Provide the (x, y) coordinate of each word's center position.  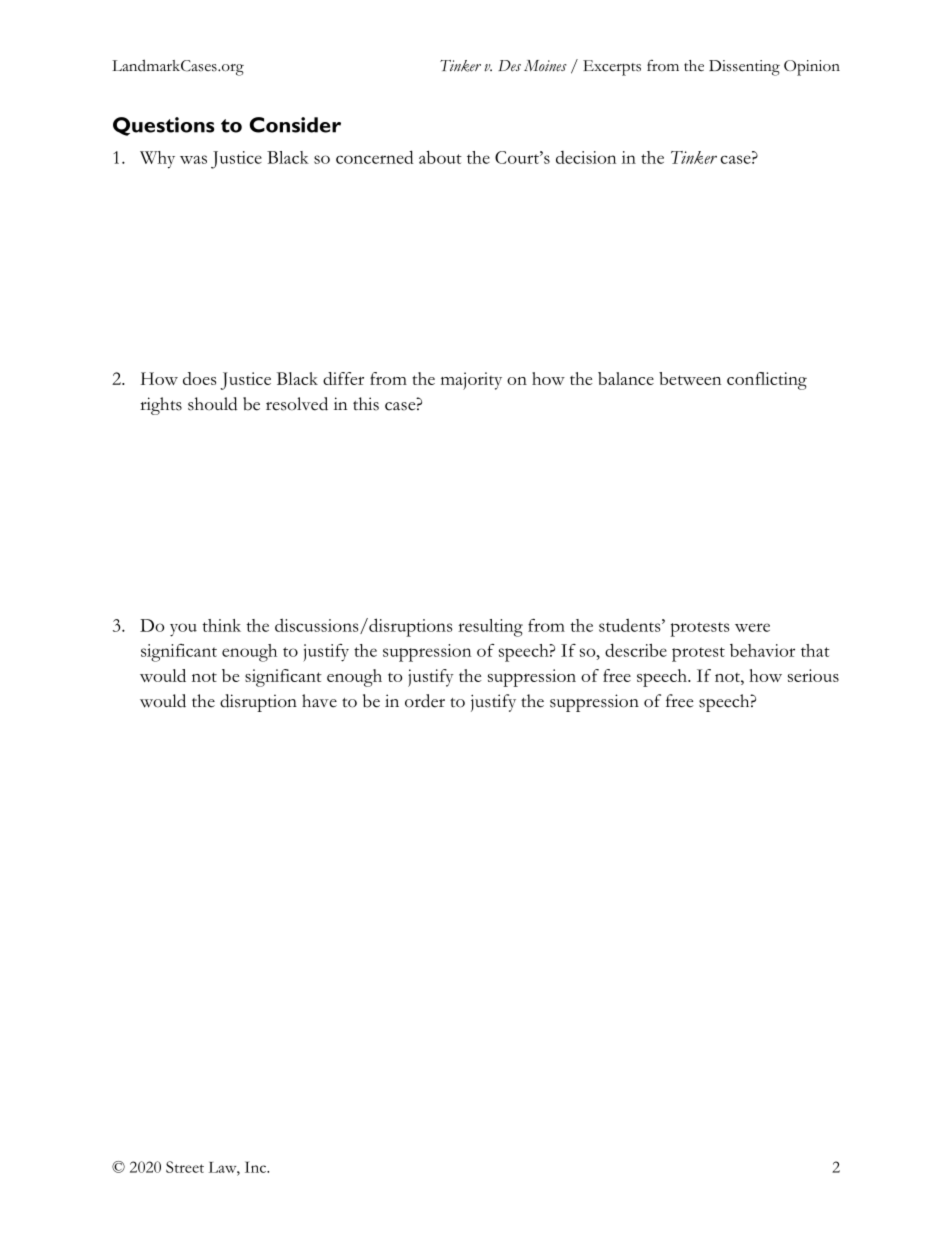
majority (471, 381)
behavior (762, 650)
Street (185, 1167)
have (319, 701)
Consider (295, 125)
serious (813, 675)
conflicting (767, 381)
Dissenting (744, 68)
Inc (256, 1167)
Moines (545, 65)
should (212, 404)
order (425, 701)
